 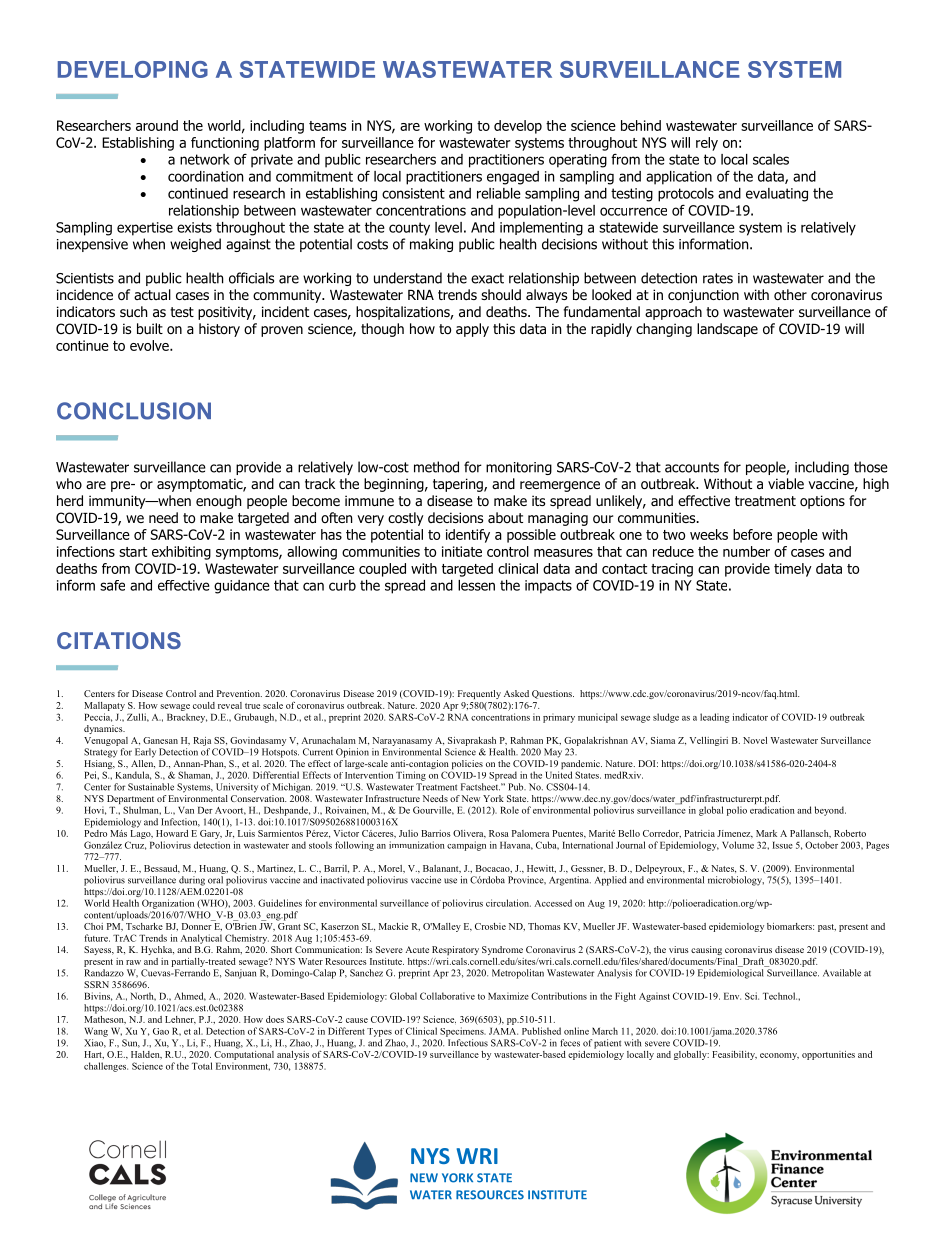 I want to click on timely, so click(x=793, y=570).
